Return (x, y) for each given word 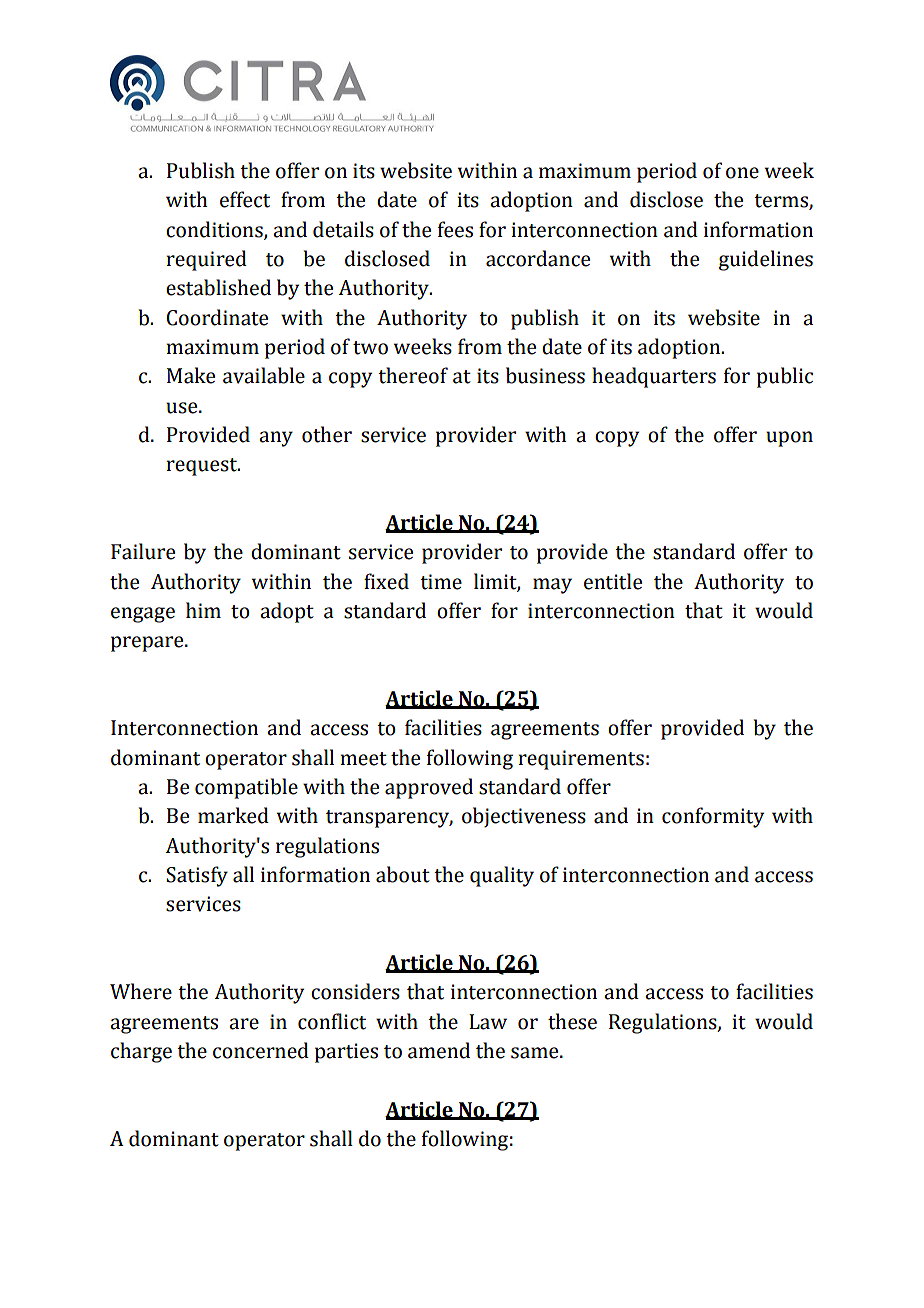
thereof (413, 375)
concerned (261, 1050)
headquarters (654, 377)
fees (455, 229)
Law (488, 1022)
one (742, 173)
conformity (713, 817)
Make (191, 375)
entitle (613, 581)
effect (245, 199)
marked (233, 815)
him (203, 610)
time (441, 582)
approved (429, 788)
